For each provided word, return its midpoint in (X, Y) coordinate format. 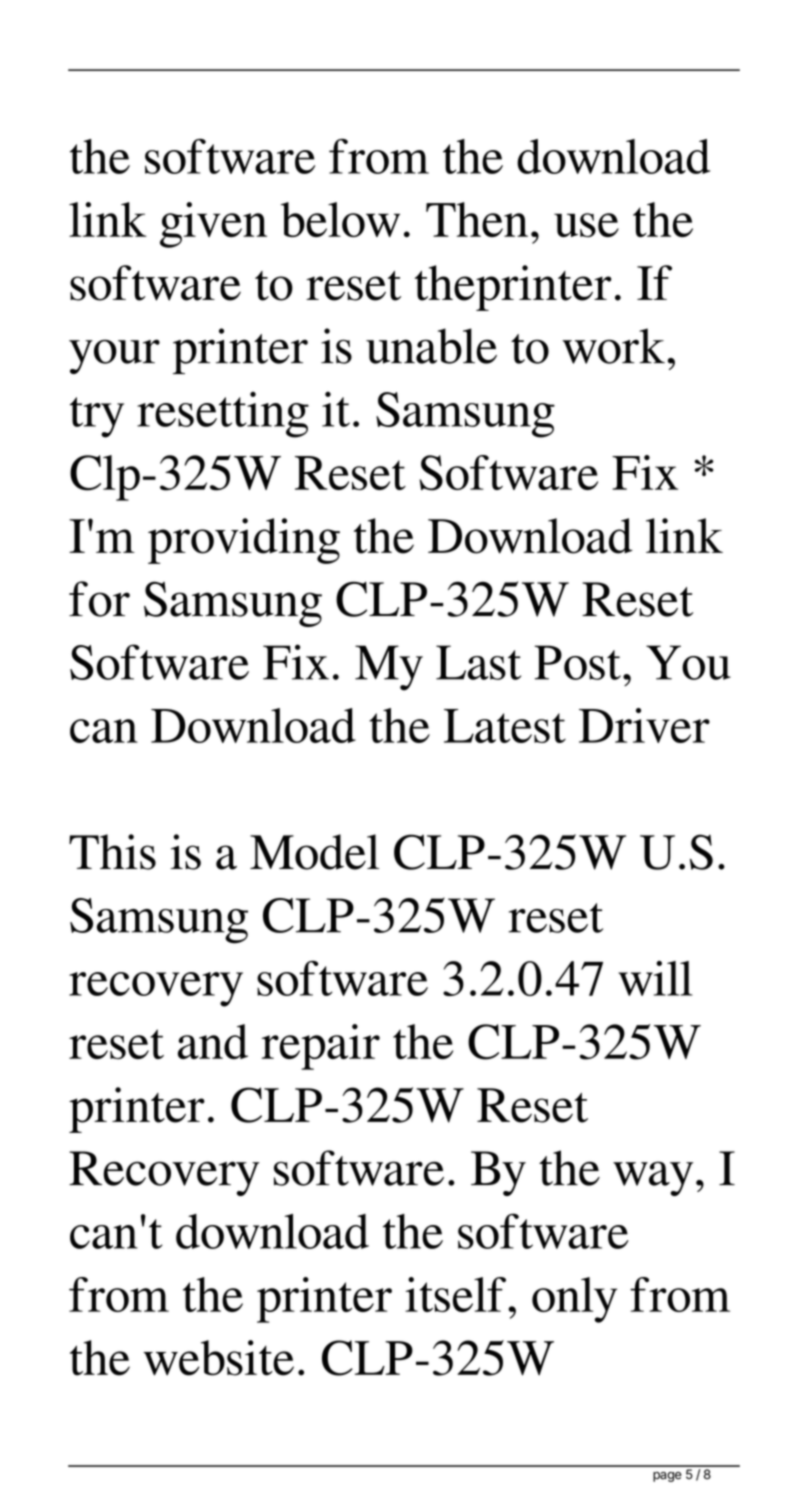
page (667, 1477)
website (218, 1358)
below (340, 219)
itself (455, 1294)
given (213, 225)
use (586, 225)
